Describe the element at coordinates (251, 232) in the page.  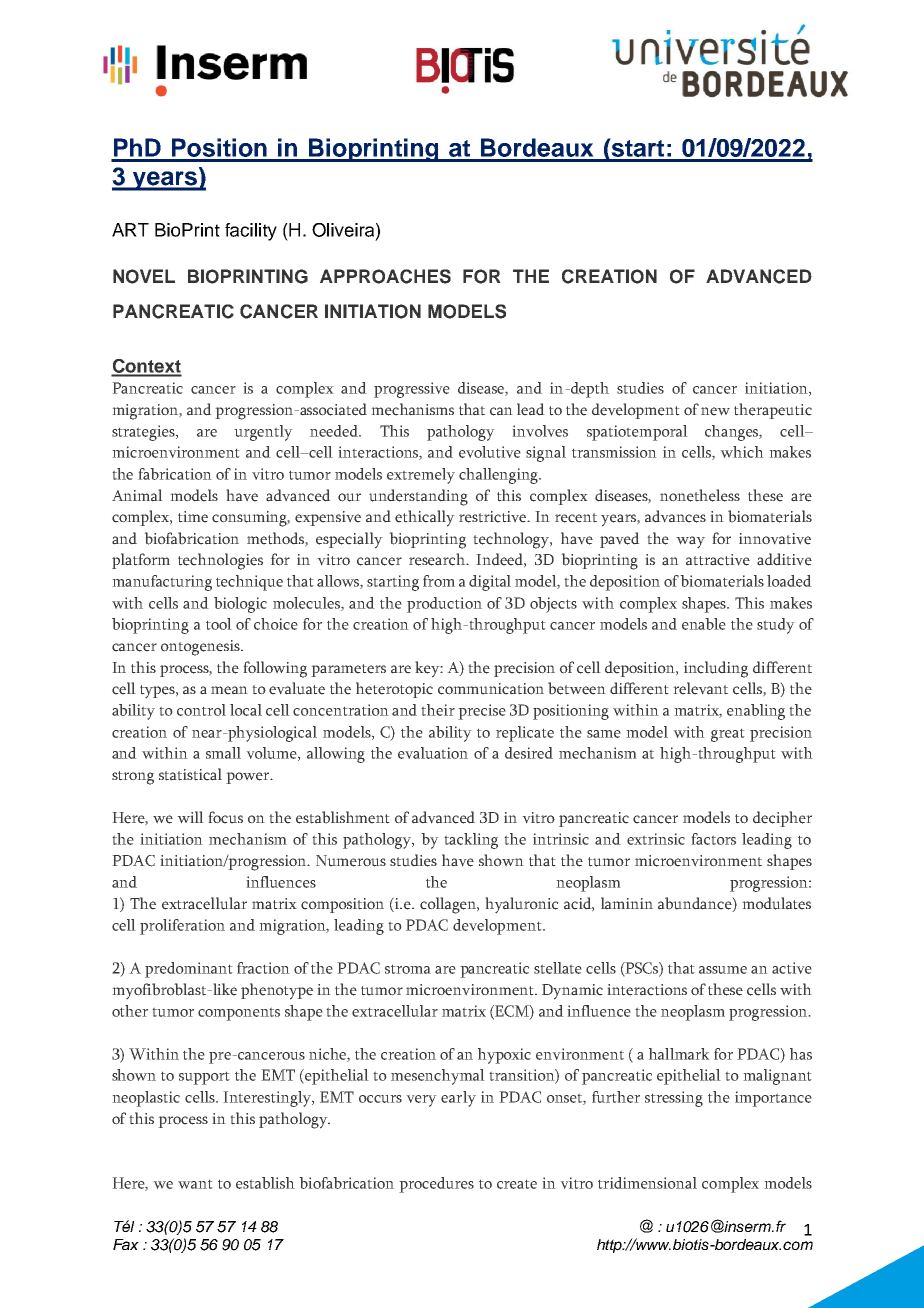
I see `facility` at that location.
